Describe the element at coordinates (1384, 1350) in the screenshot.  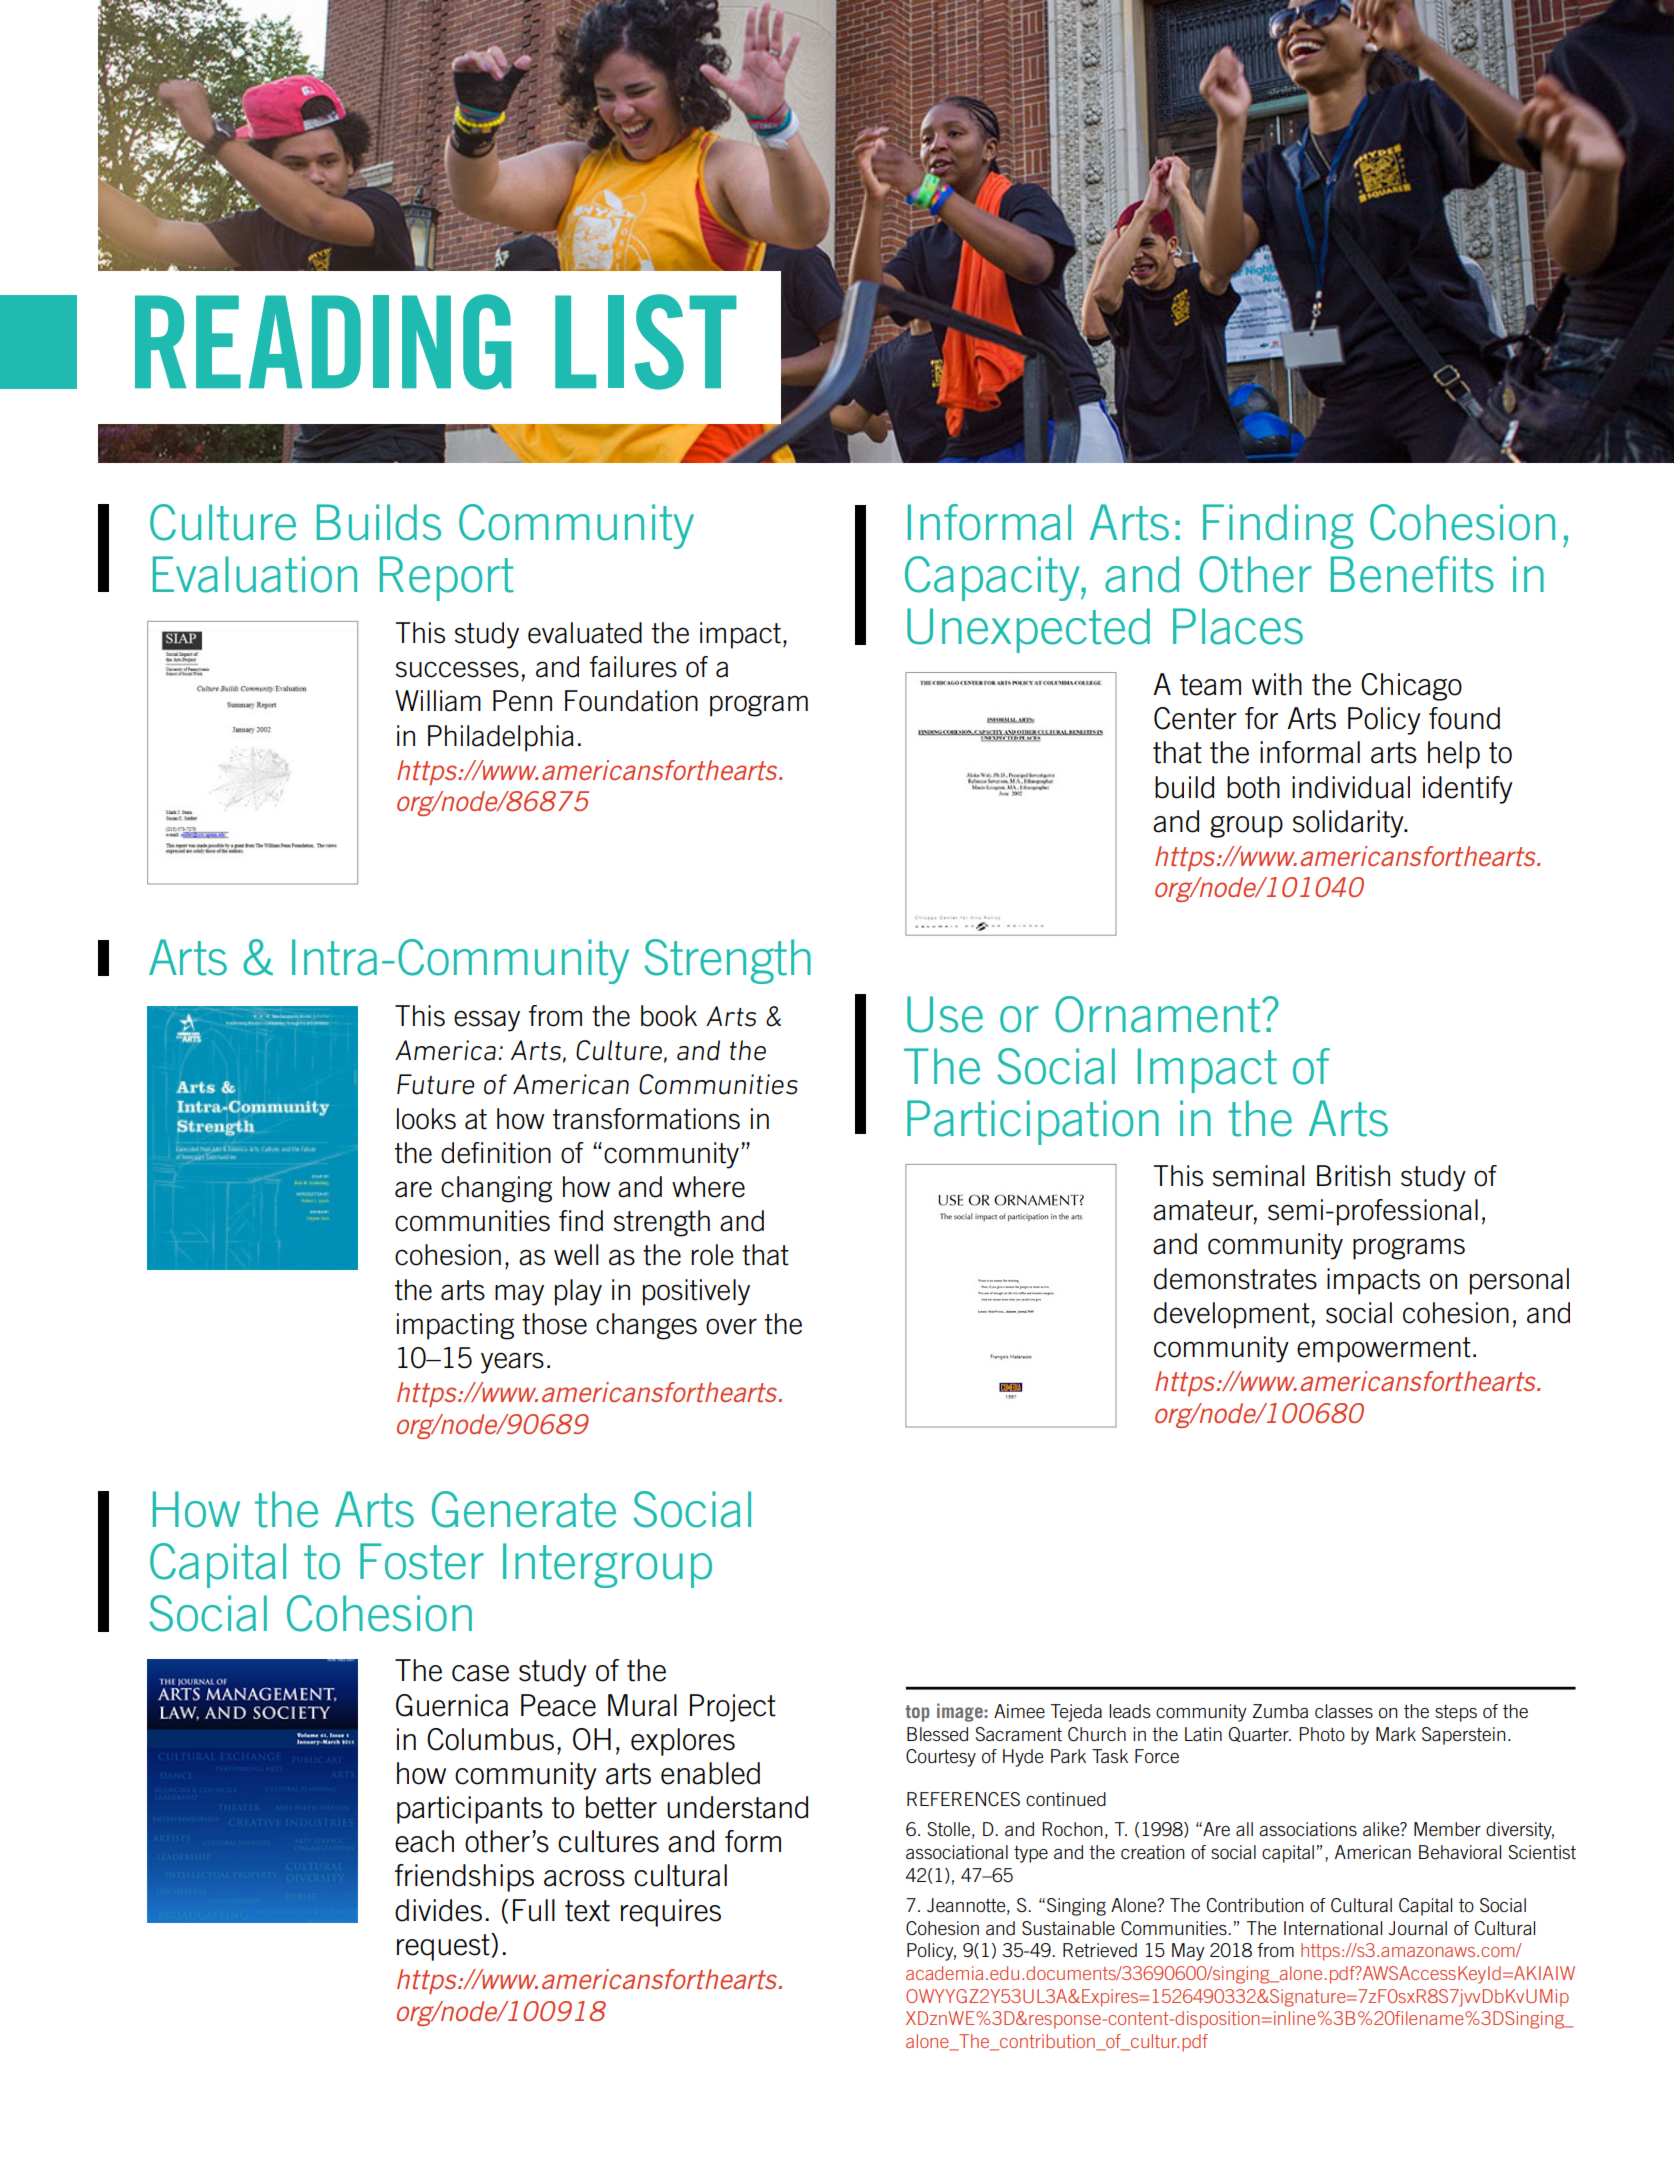
I see `empowerment` at that location.
